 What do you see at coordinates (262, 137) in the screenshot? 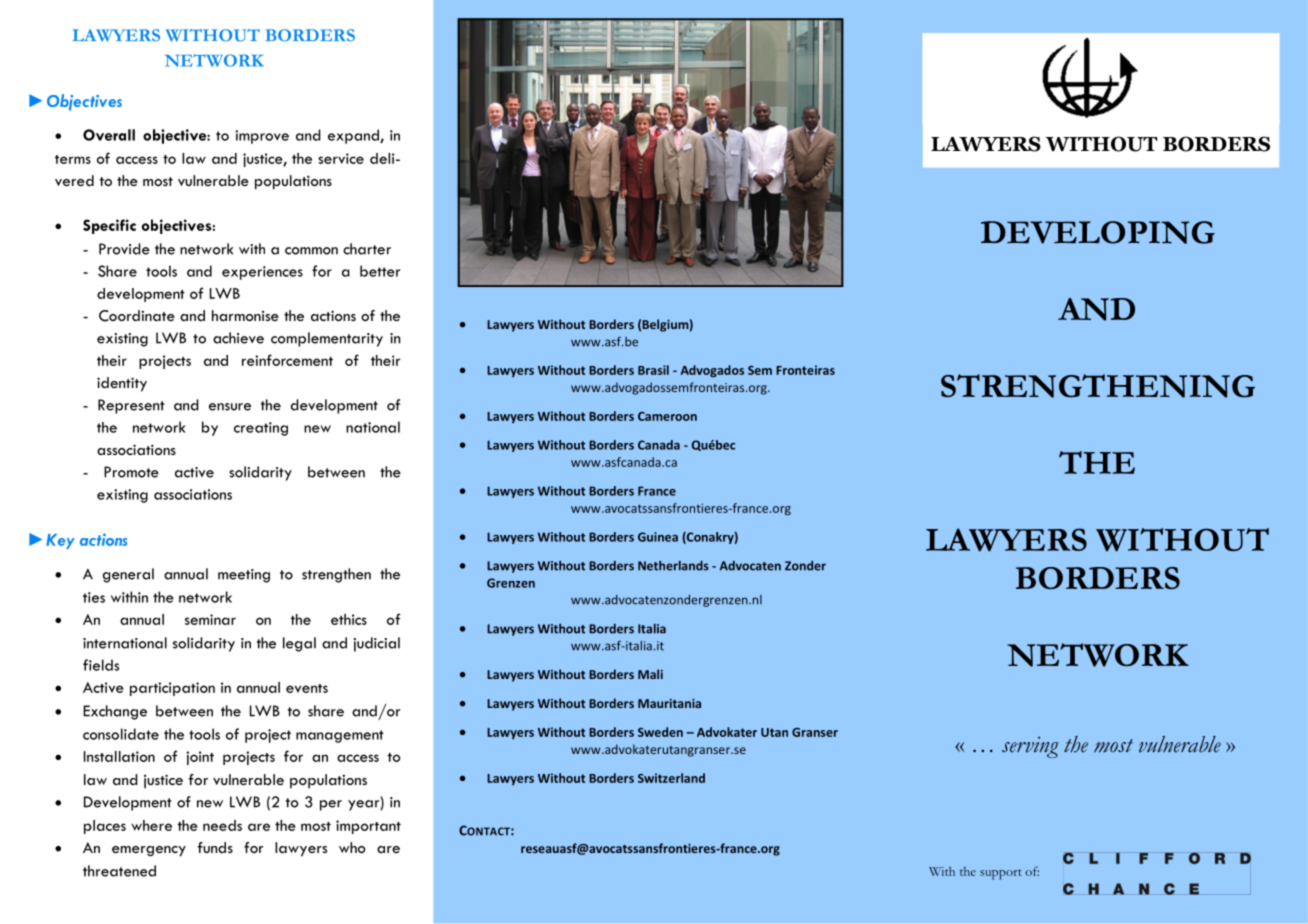
I see `improve` at bounding box center [262, 137].
